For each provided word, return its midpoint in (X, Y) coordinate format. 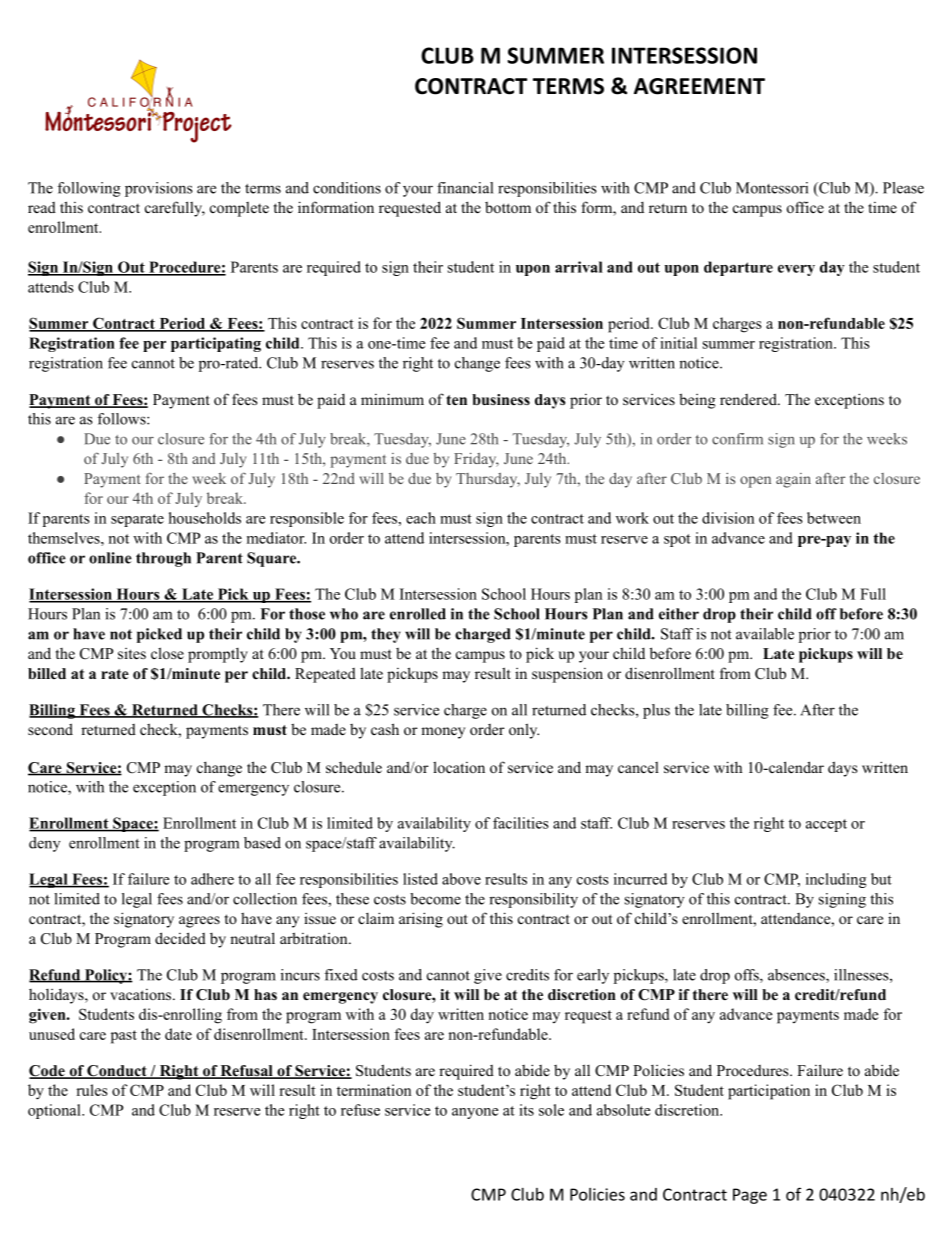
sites (132, 653)
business (501, 399)
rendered (749, 399)
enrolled (418, 614)
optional (55, 1111)
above (461, 879)
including (836, 880)
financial (465, 188)
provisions (159, 189)
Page (750, 1196)
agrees (199, 922)
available (765, 634)
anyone (475, 1113)
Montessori (772, 188)
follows (122, 419)
